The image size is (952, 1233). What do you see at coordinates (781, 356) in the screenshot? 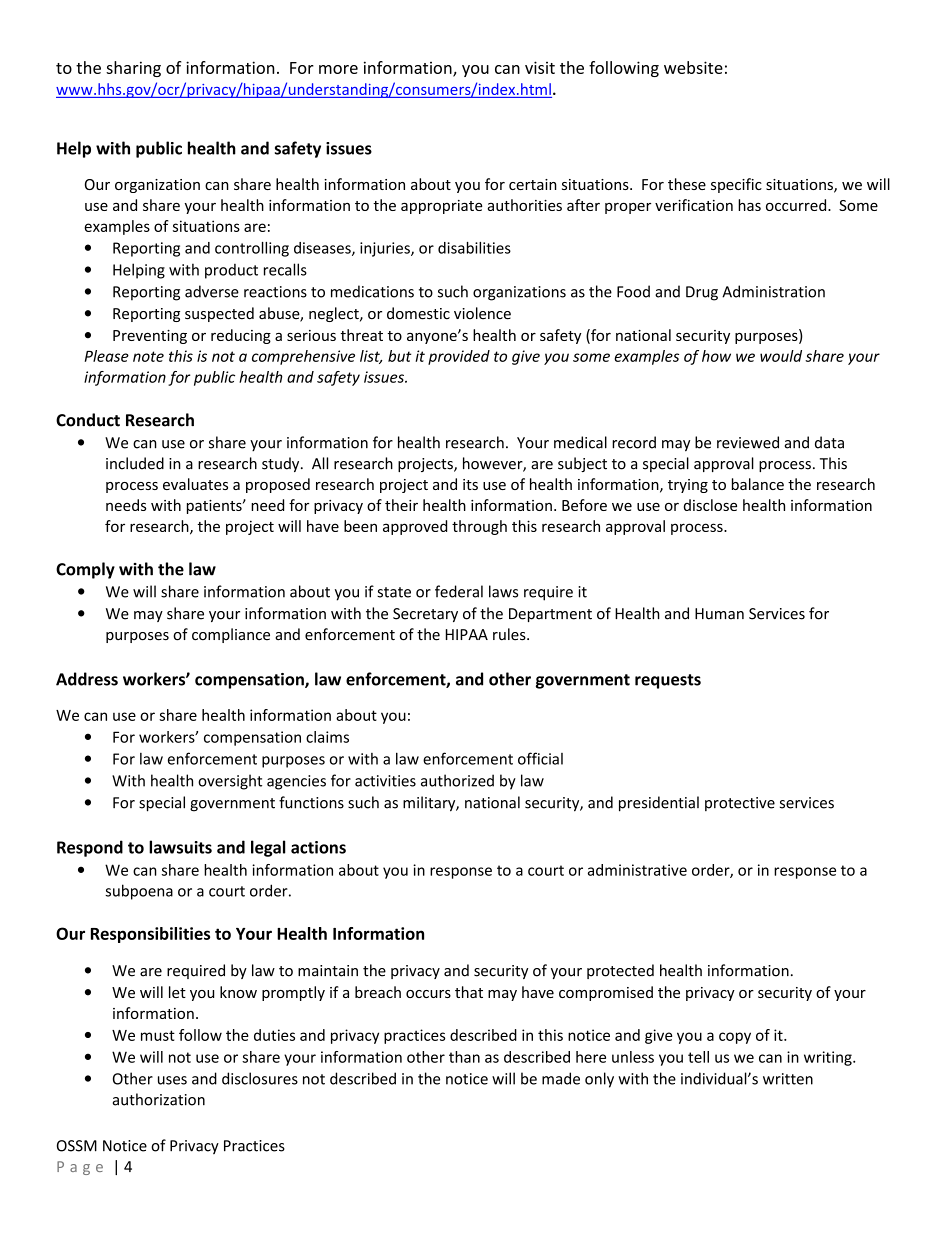
I see `would` at bounding box center [781, 356].
